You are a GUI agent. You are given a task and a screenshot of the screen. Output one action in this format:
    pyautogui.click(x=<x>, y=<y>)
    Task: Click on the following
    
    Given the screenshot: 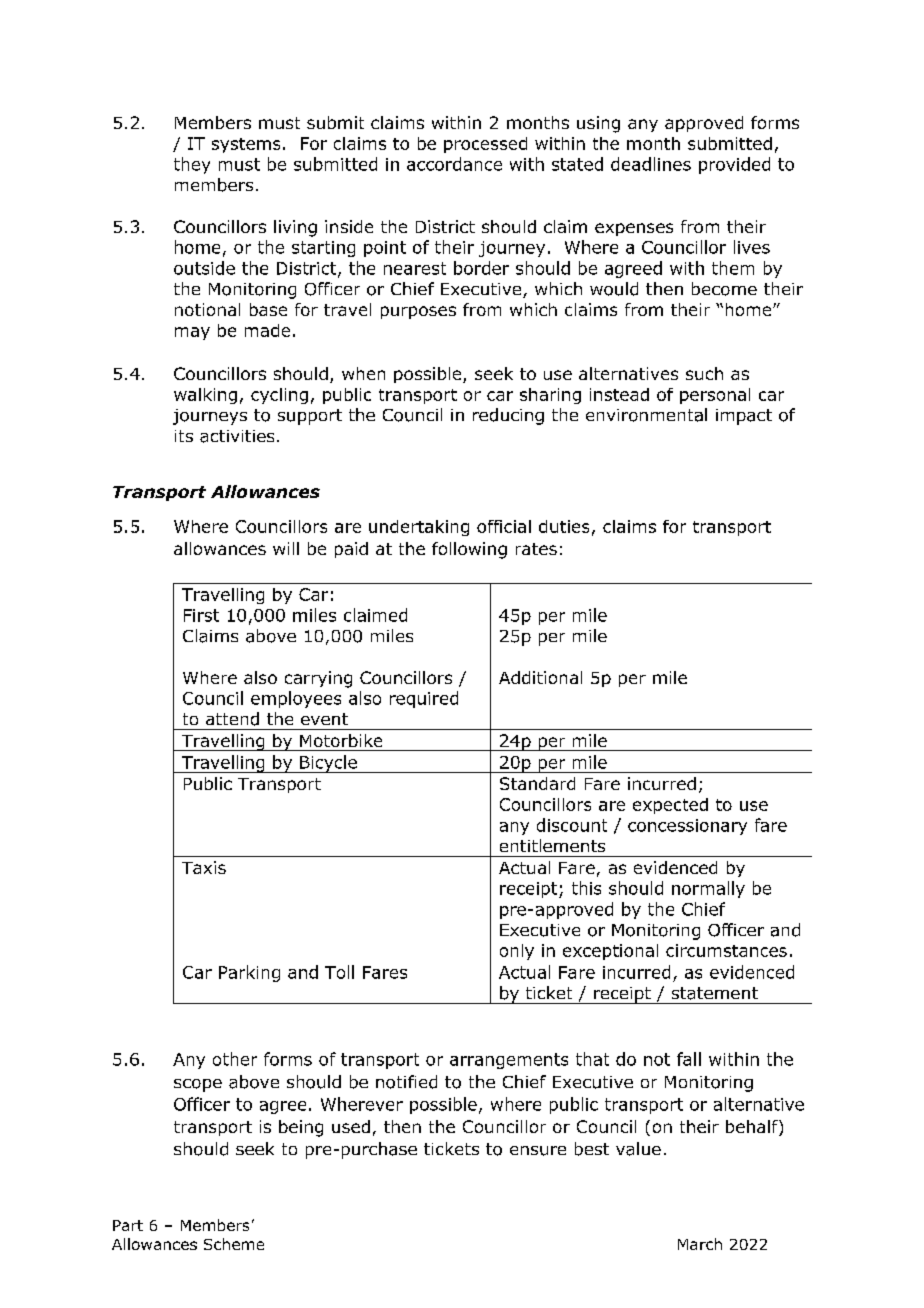 What is the action you would take?
    pyautogui.click(x=469, y=550)
